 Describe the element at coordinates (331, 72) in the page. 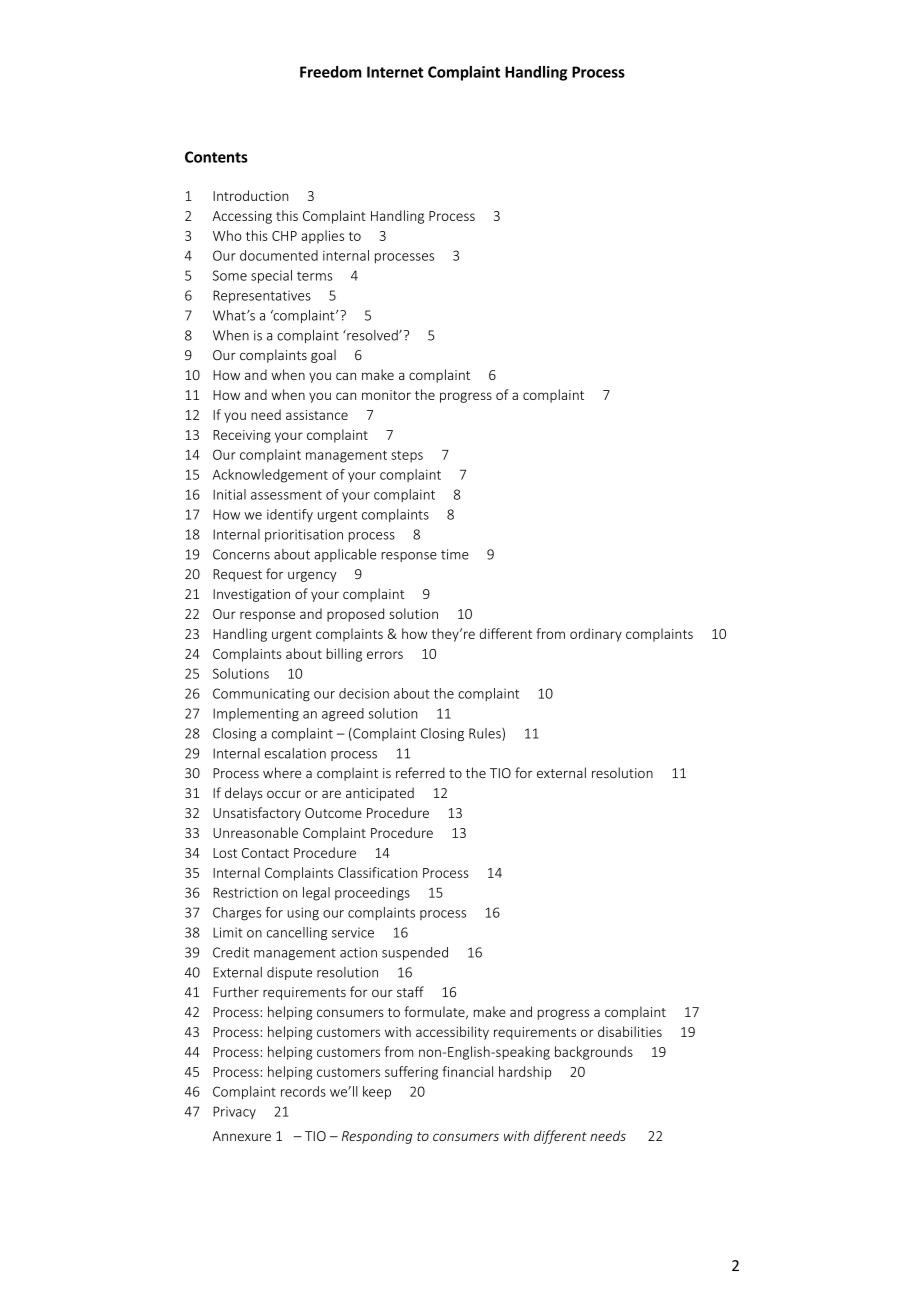

I see `Freedom` at that location.
